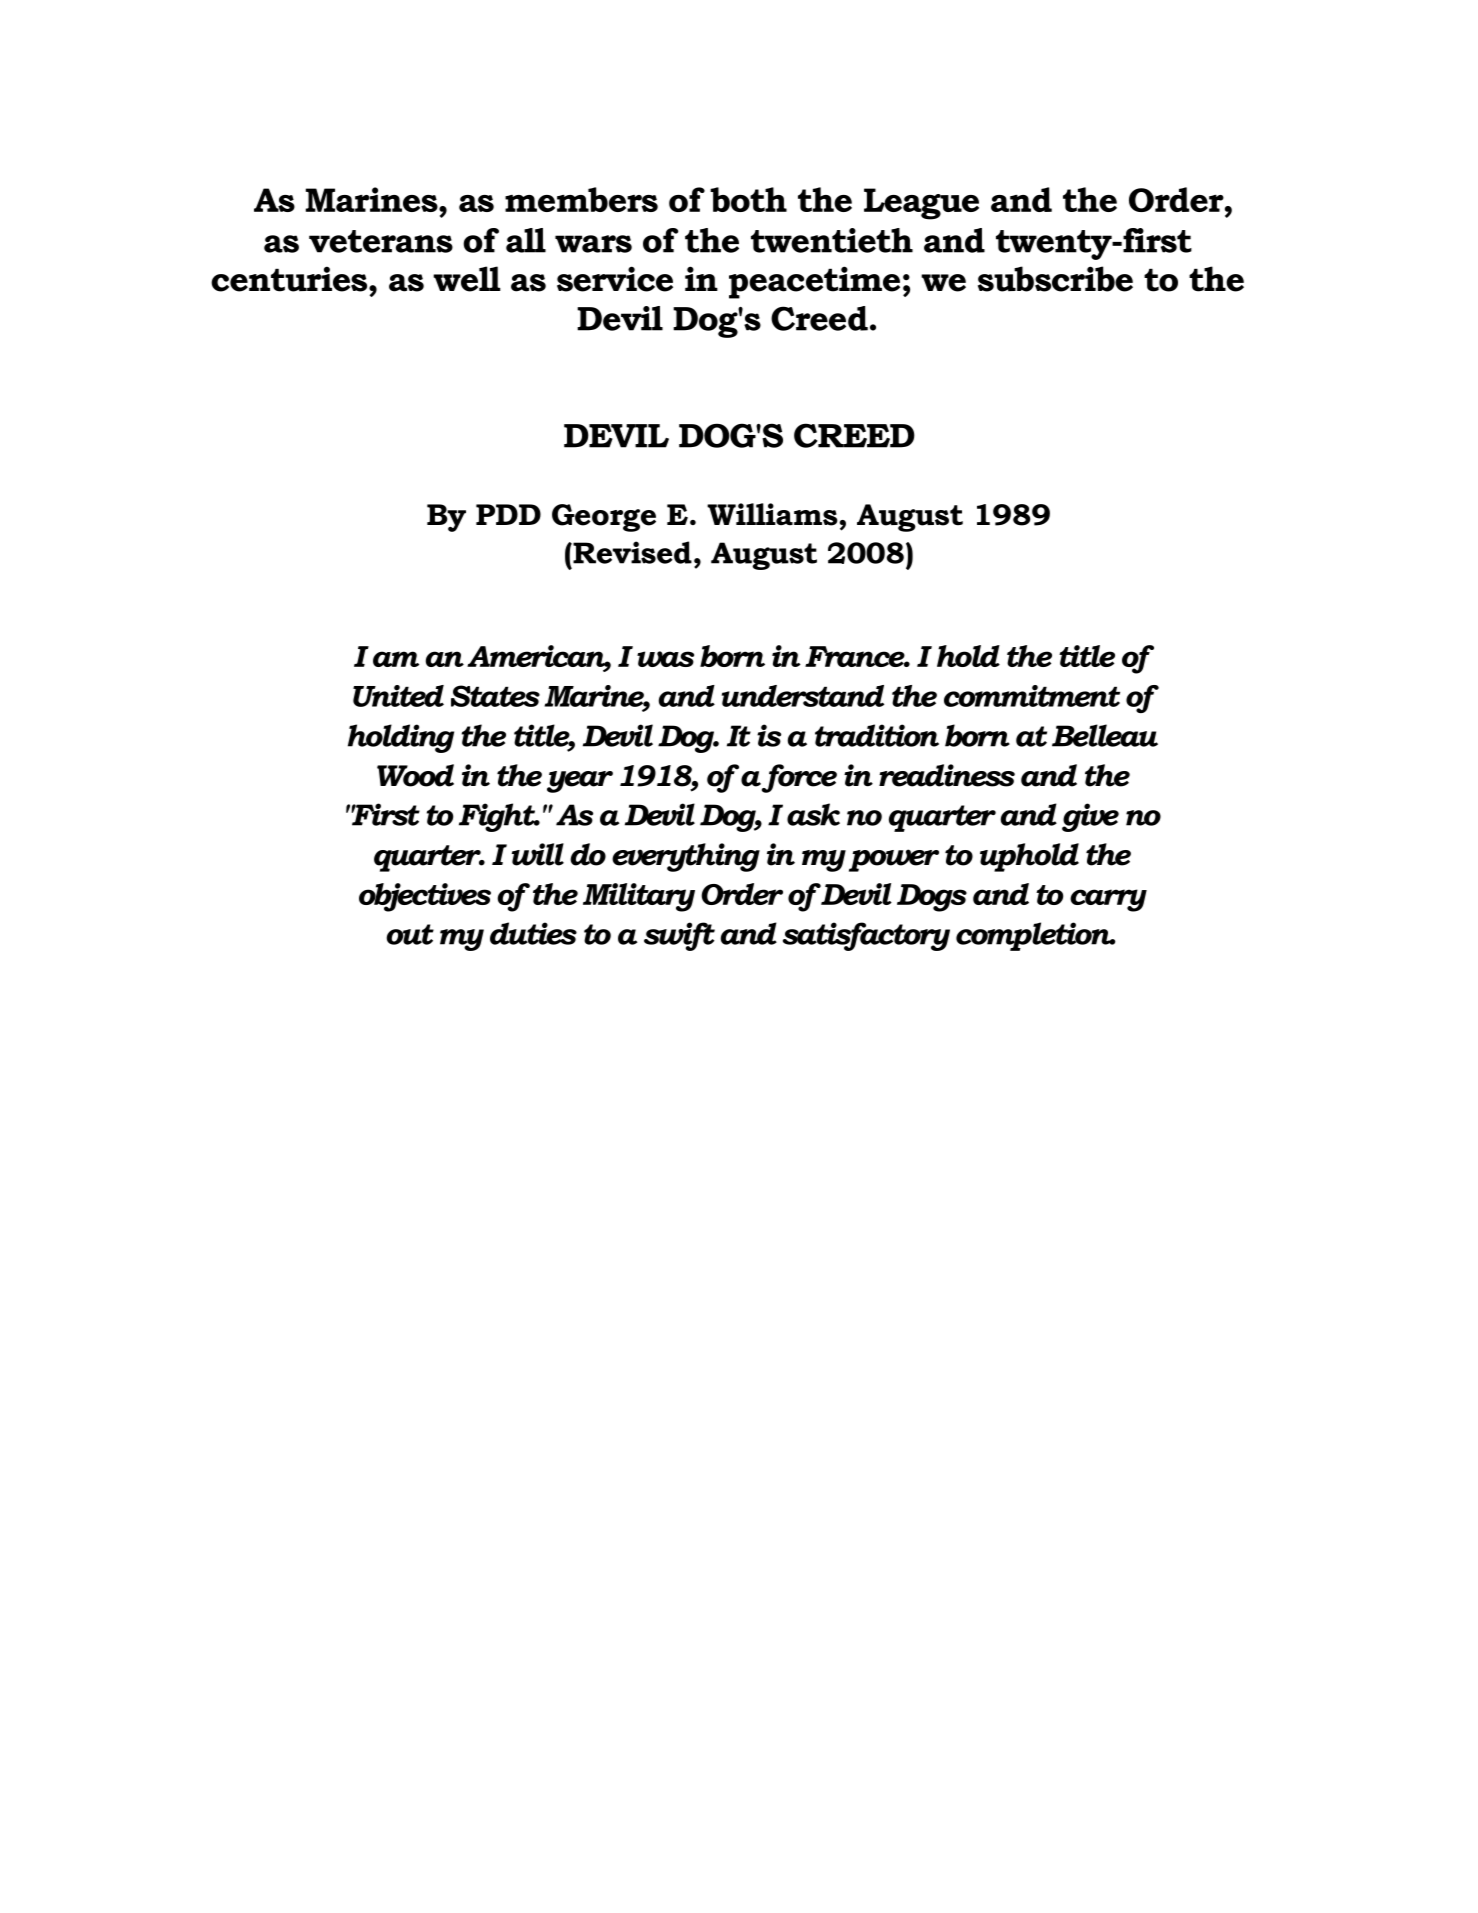 The image size is (1478, 1913). What do you see at coordinates (410, 934) in the image?
I see `out` at bounding box center [410, 934].
